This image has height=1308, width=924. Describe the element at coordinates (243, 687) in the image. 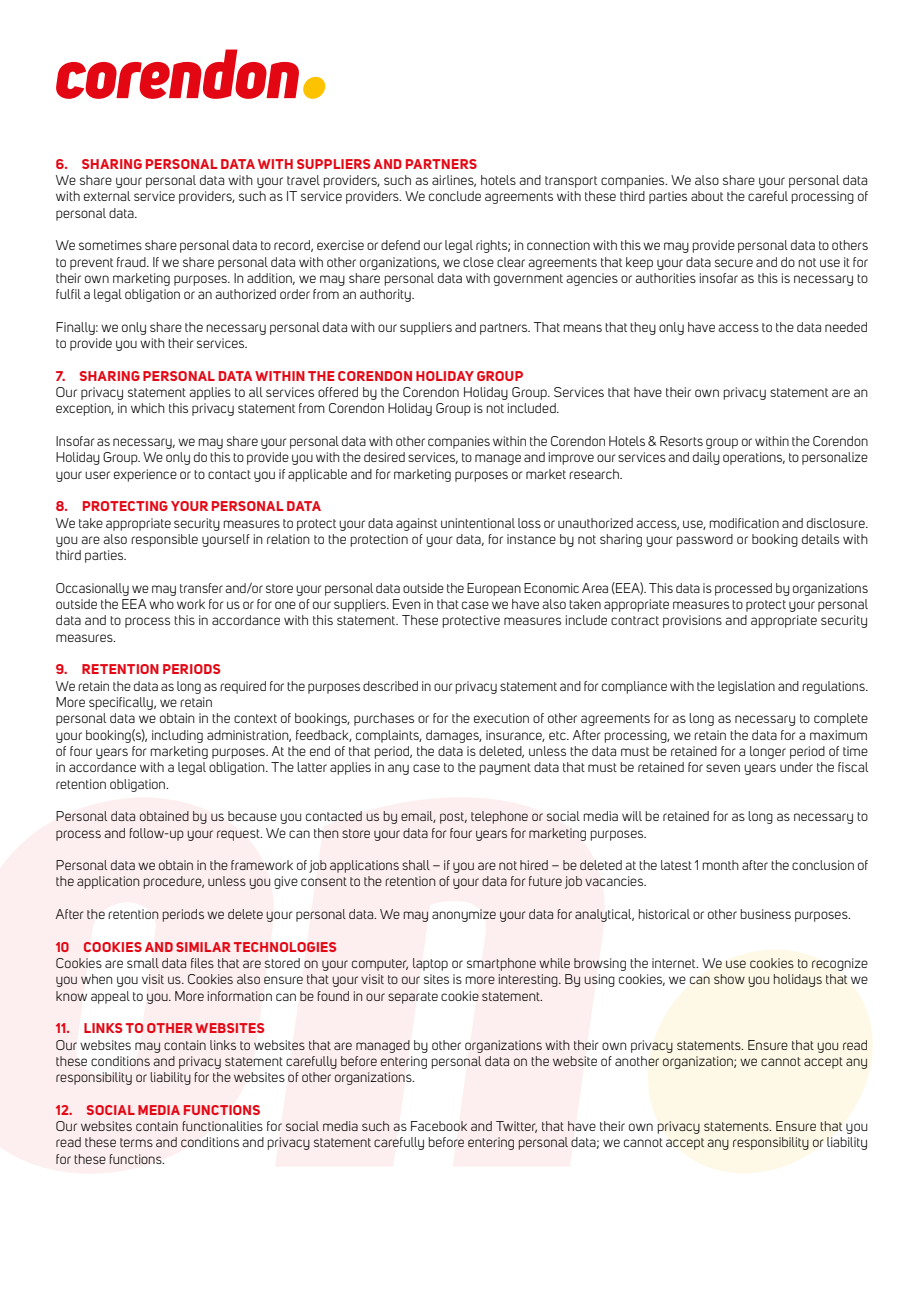

I see `required` at that location.
